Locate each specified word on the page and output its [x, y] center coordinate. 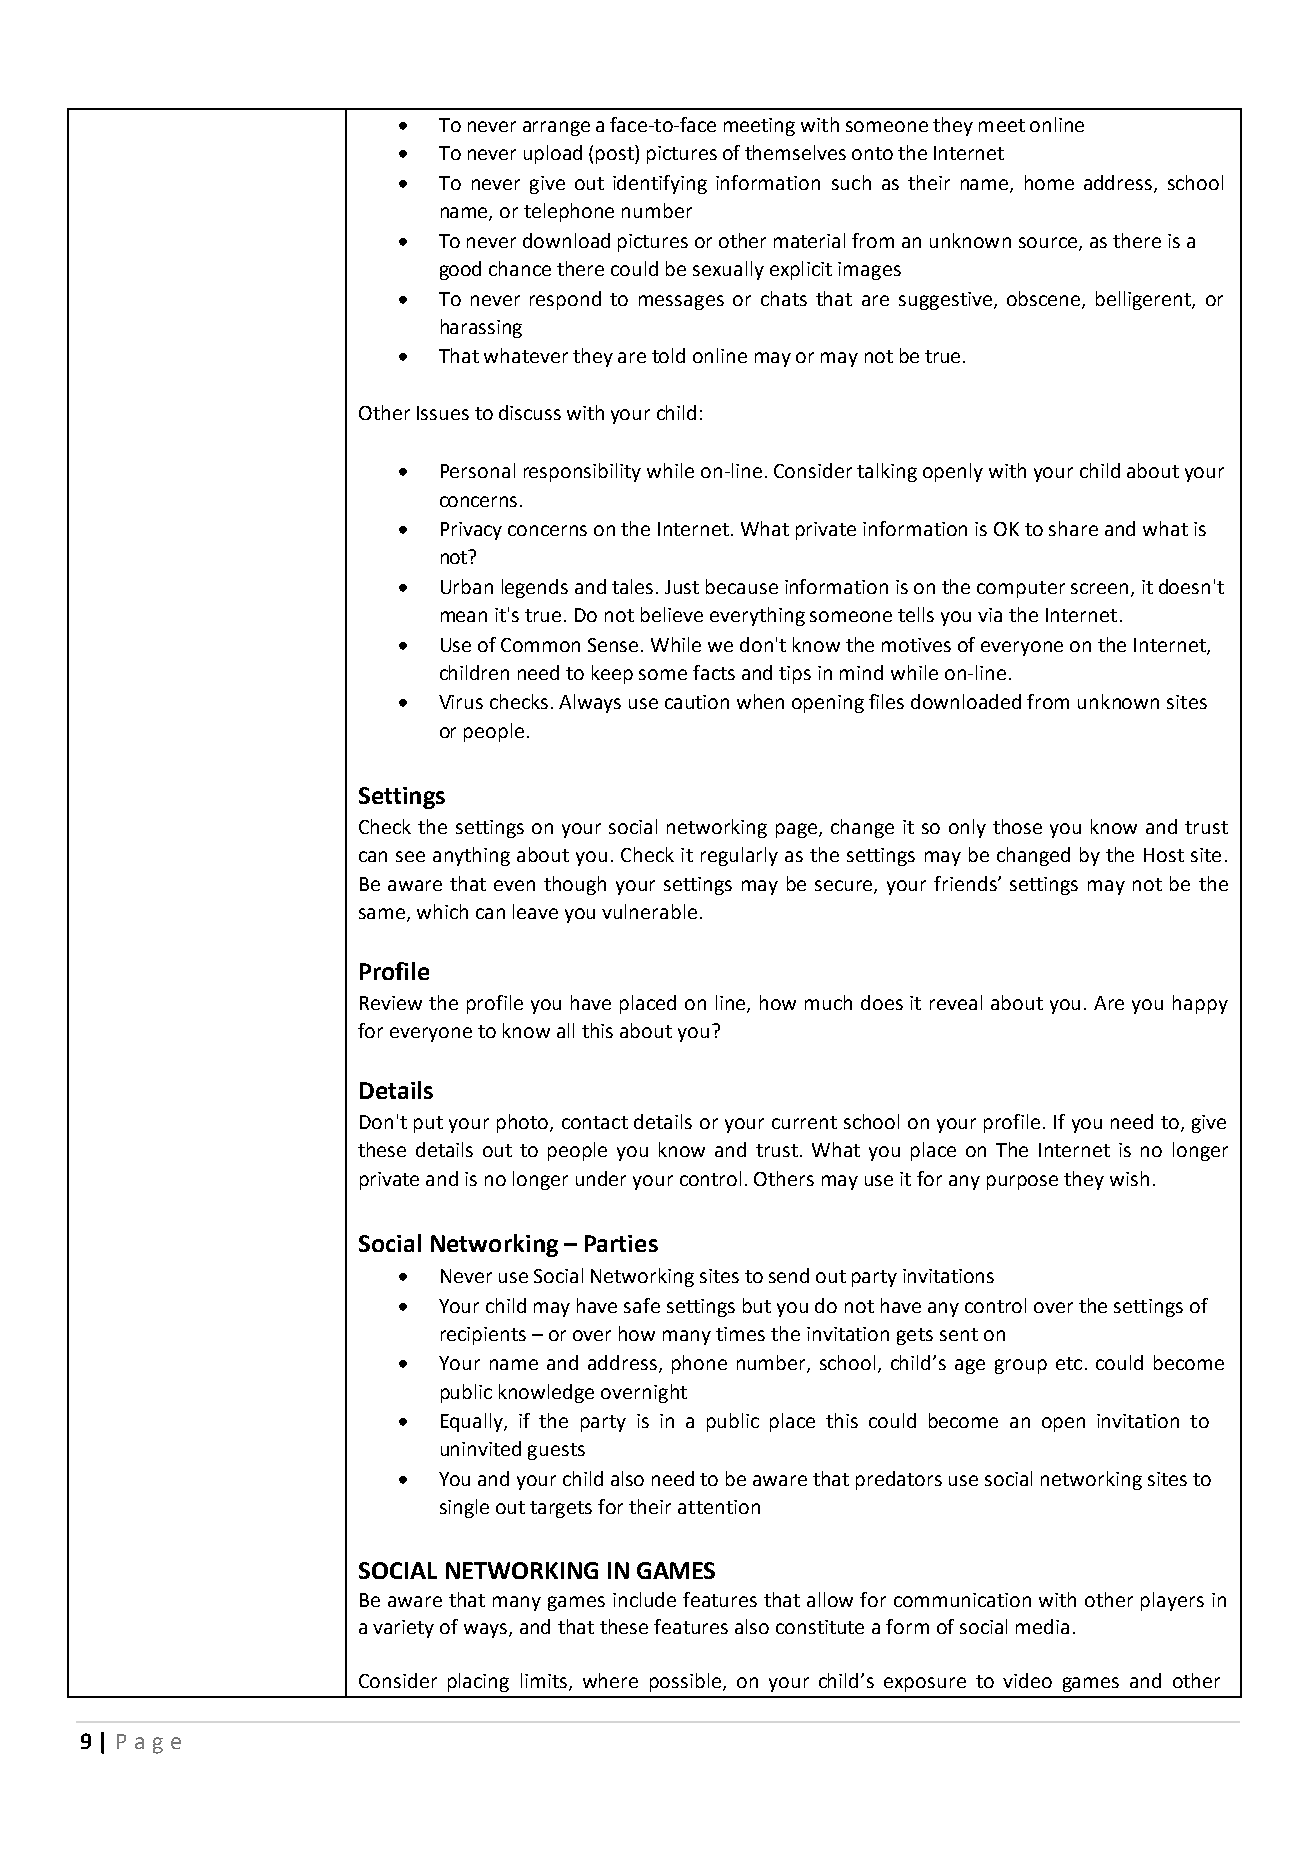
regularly [739, 856]
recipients [483, 1336]
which [442, 911]
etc [1069, 1363]
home [1049, 182]
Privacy [471, 531]
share [1073, 528]
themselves [795, 152]
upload [553, 154]
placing [478, 1682]
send [789, 1275]
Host [1164, 855]
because [742, 586]
